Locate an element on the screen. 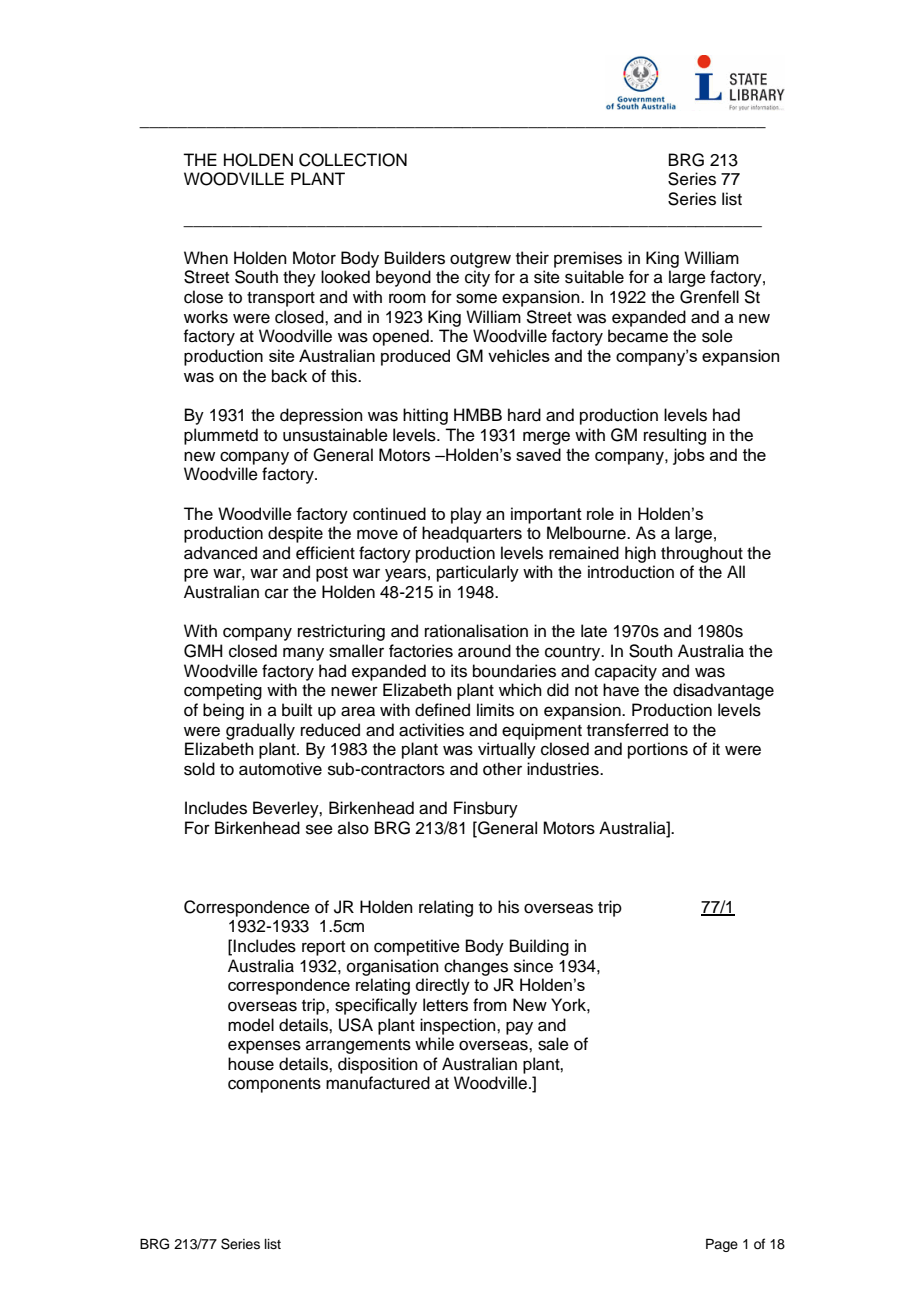 The image size is (924, 1308). manufactured is located at coordinates (378, 1083).
